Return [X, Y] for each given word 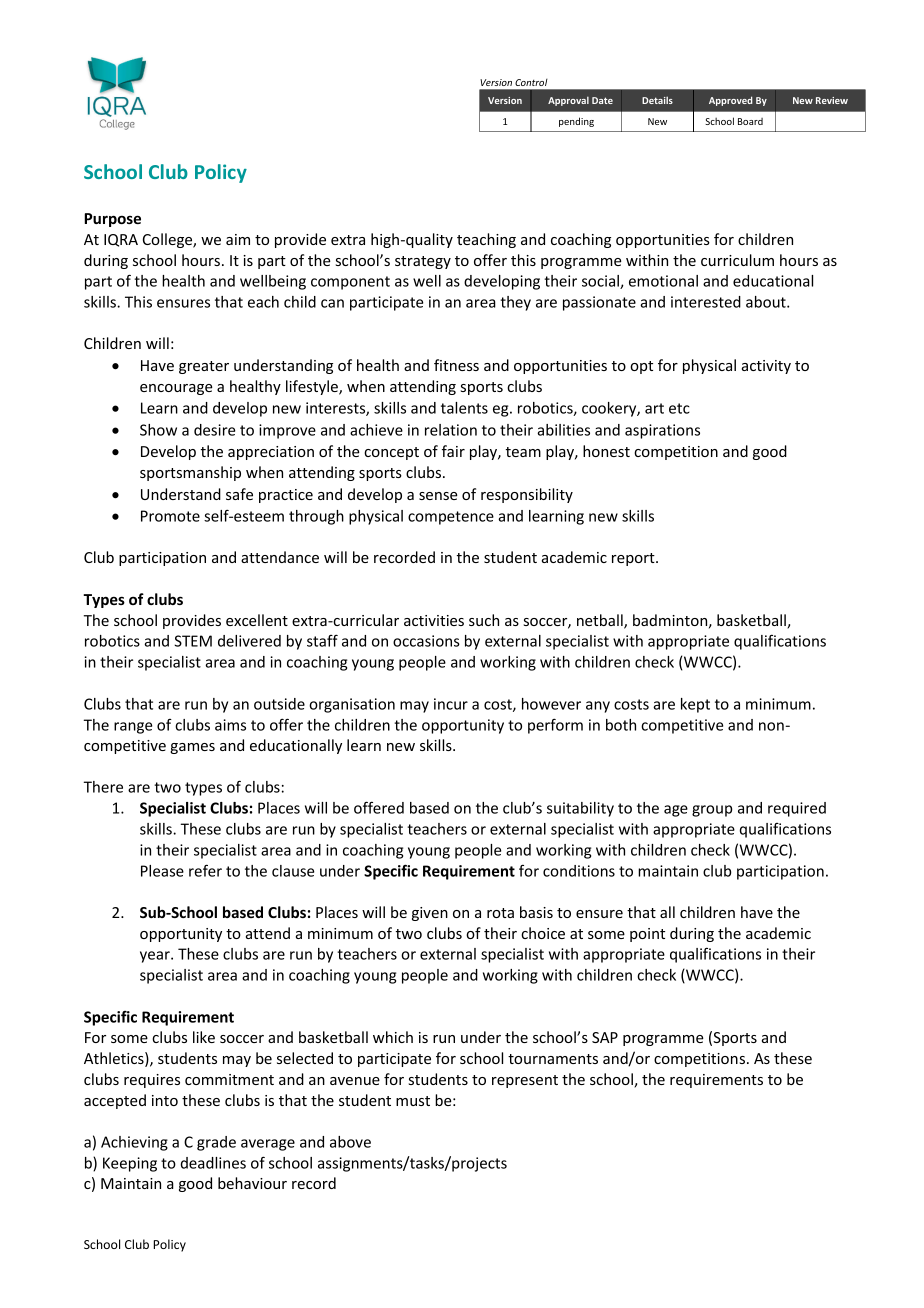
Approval [568, 101]
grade [216, 1143]
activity [766, 367]
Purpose [112, 220]
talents [464, 408]
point [647, 935]
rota [500, 913]
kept [695, 705]
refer [205, 870]
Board [750, 121]
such [484, 620]
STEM [193, 641]
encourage [176, 389]
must [413, 1101]
